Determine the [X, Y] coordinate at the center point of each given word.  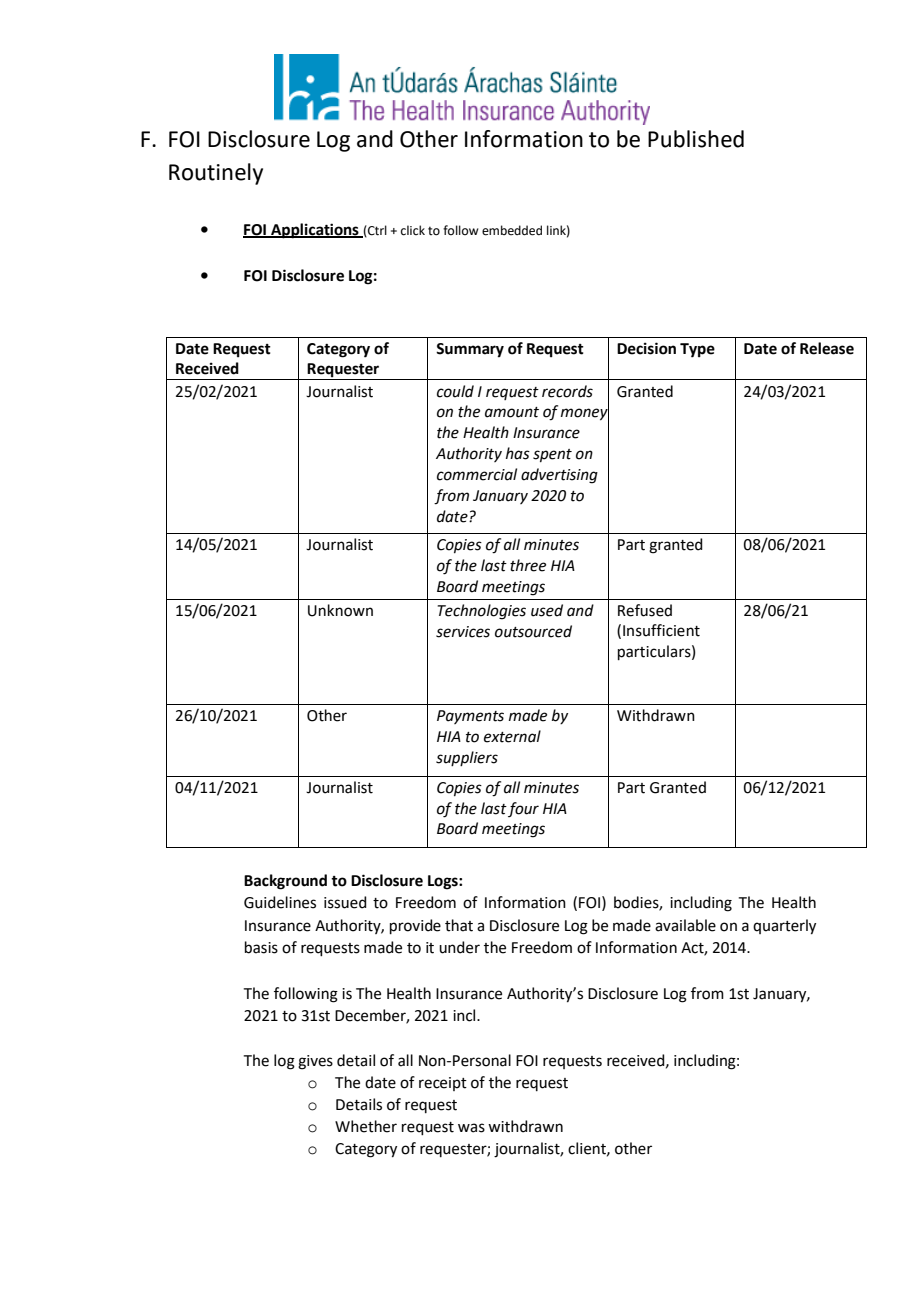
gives [315, 1062]
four [523, 809]
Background [285, 882]
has [518, 453]
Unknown [340, 610]
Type [697, 350]
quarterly [784, 927]
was [471, 1128]
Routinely [216, 174]
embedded [512, 230]
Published [696, 139]
